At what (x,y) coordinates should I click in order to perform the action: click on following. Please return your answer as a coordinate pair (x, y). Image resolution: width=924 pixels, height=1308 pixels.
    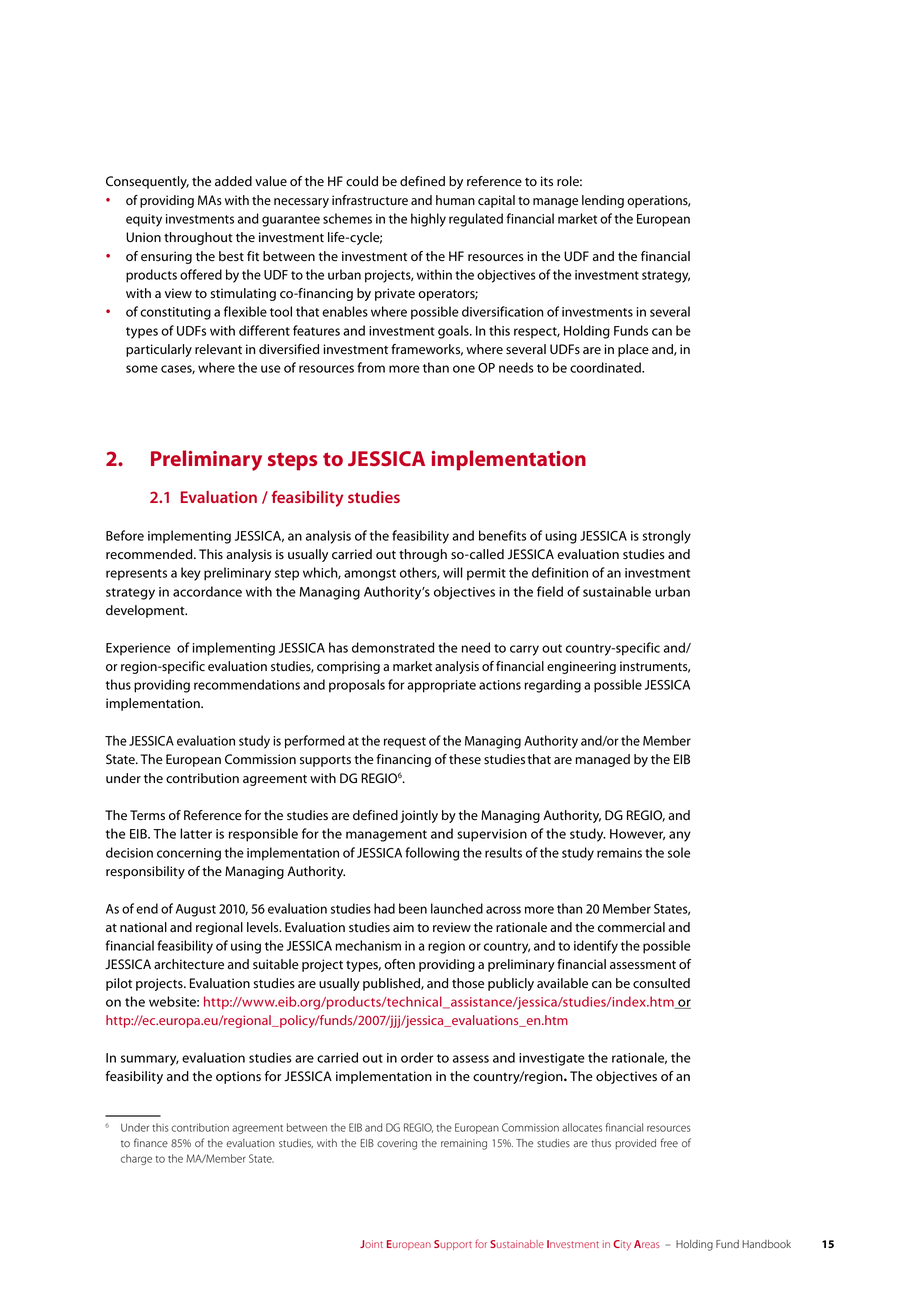
    Looking at the image, I should click on (432, 854).
